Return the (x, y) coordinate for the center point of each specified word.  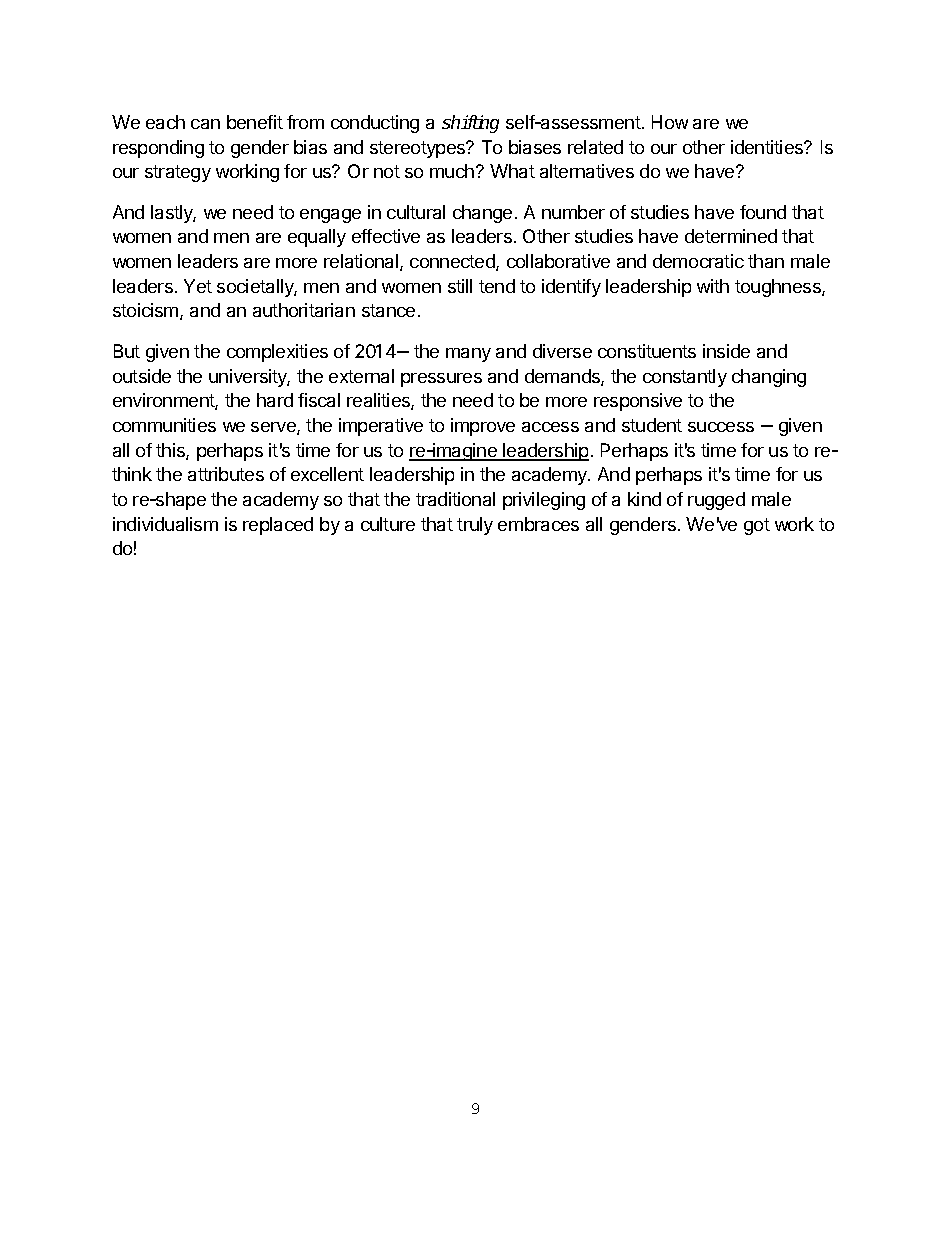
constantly (685, 378)
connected (453, 262)
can (205, 124)
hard (275, 400)
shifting (470, 124)
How (670, 122)
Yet (198, 286)
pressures (441, 380)
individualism (165, 524)
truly (475, 526)
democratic (698, 261)
